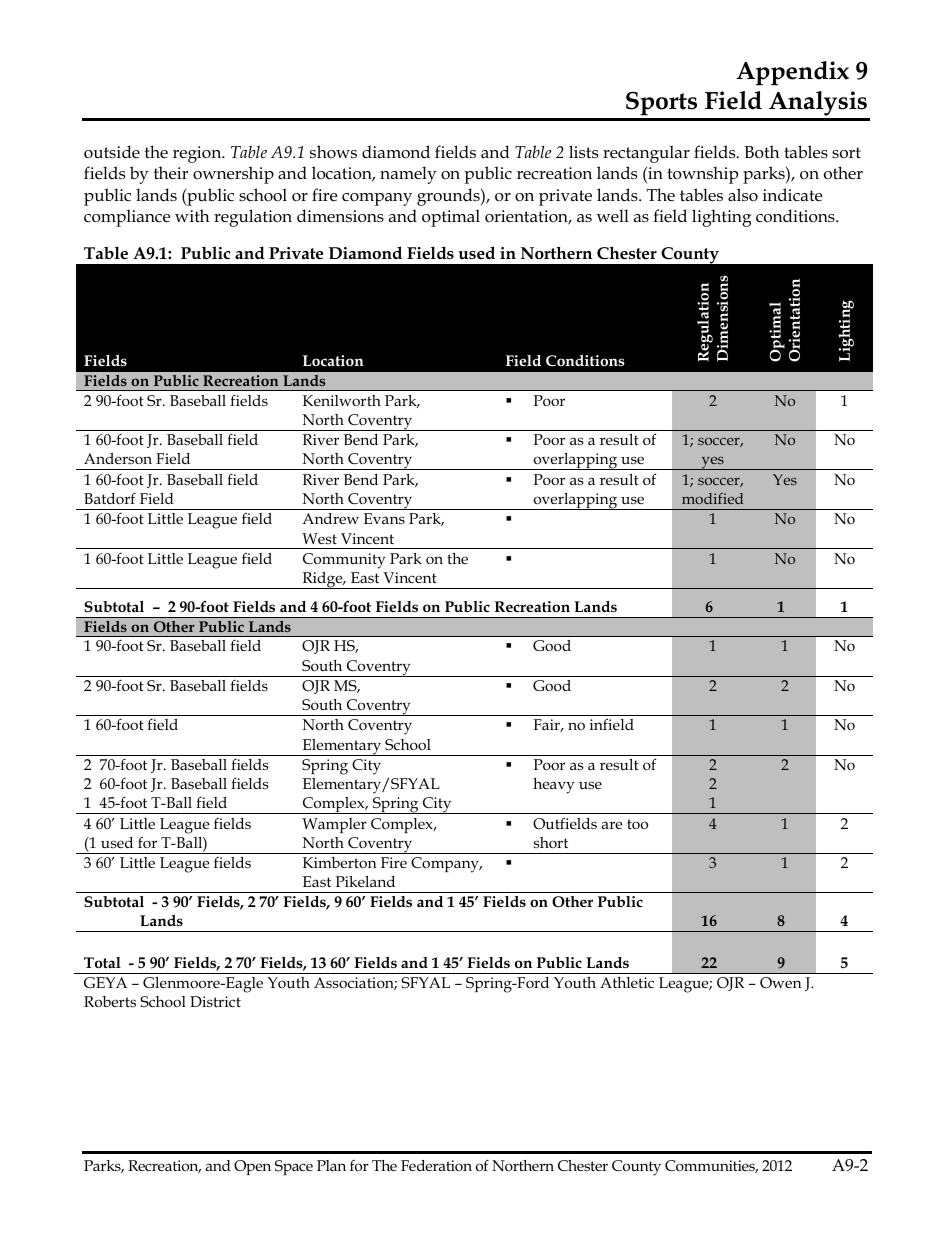 The width and height of the screenshot is (952, 1233). What do you see at coordinates (384, 518) in the screenshot?
I see `Evans` at bounding box center [384, 518].
